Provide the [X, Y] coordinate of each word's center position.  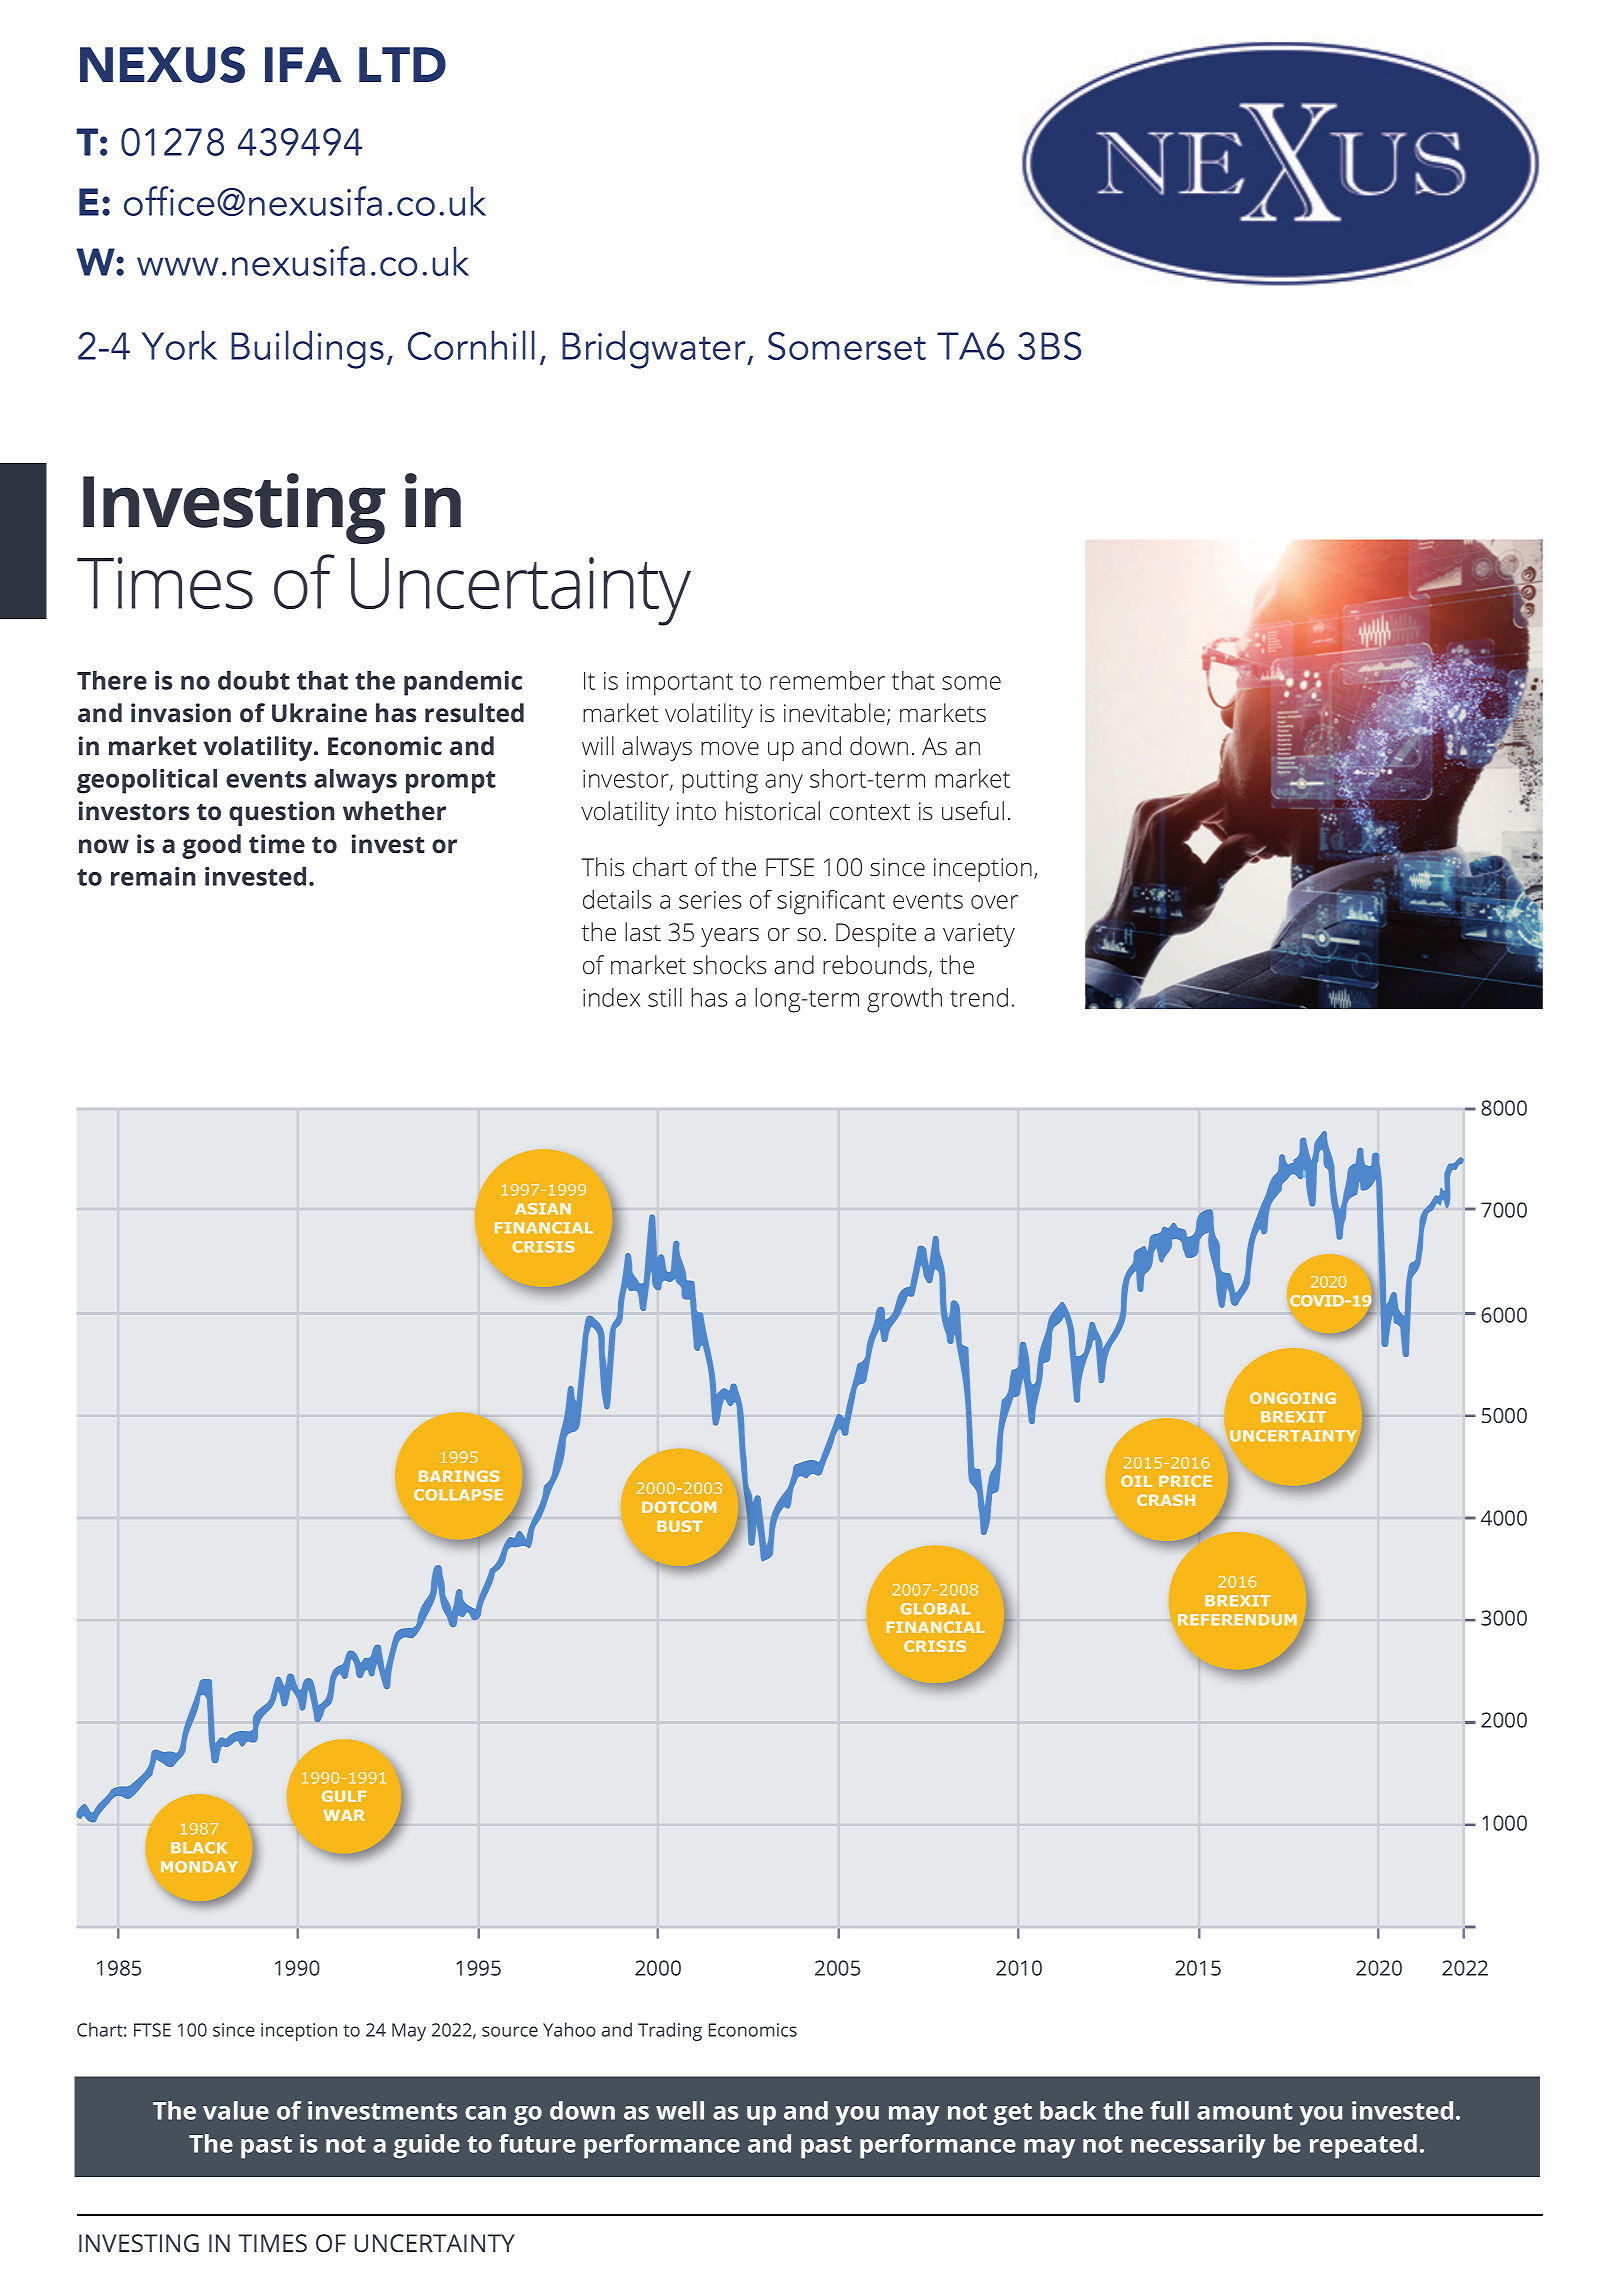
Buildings [307, 349]
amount [1245, 2111]
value [236, 2110]
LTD [402, 64]
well [680, 2110]
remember [827, 680]
